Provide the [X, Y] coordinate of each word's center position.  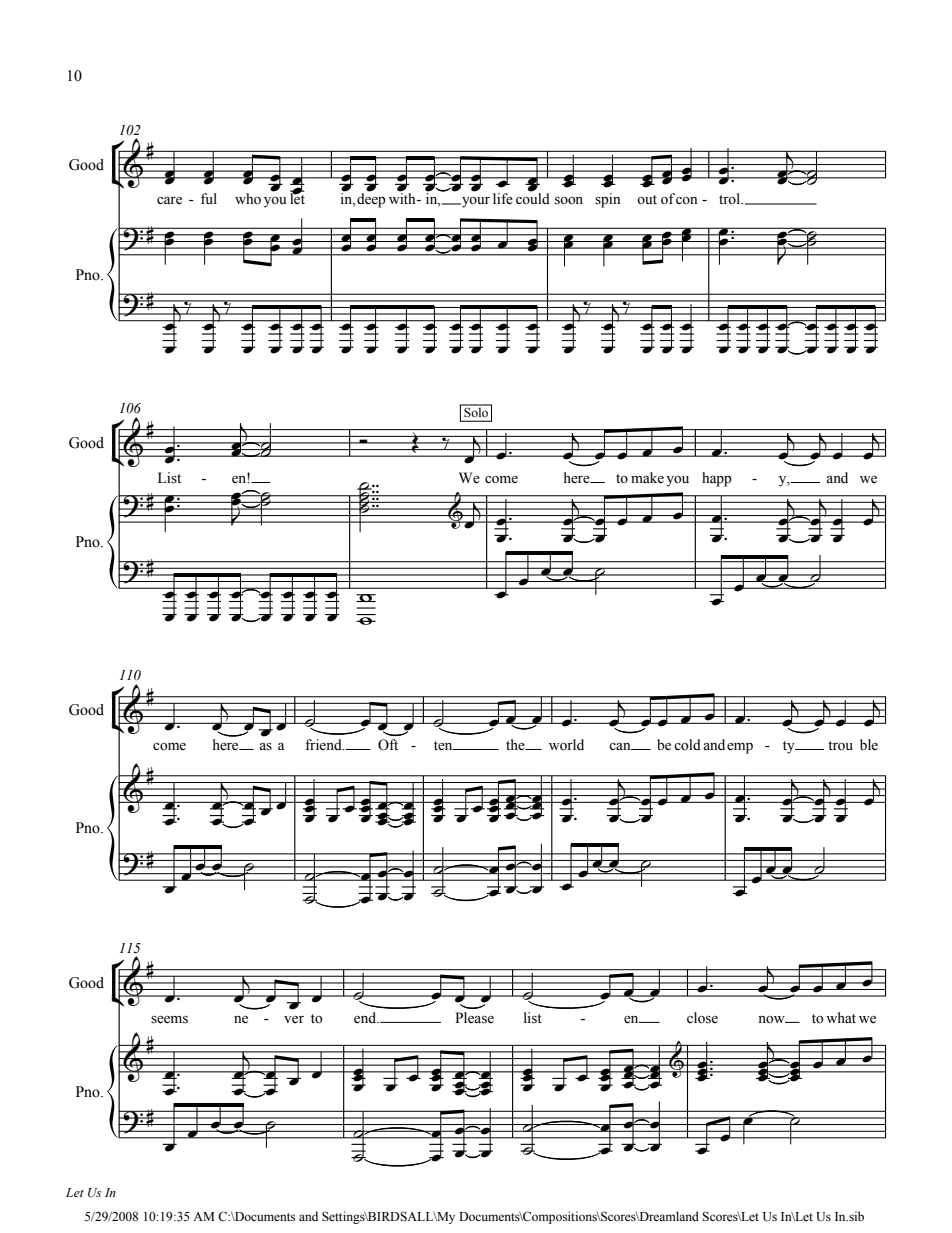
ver [294, 1020]
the [516, 745]
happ [717, 479]
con [686, 200]
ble [869, 745]
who [248, 199]
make [647, 478]
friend [324, 745]
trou [840, 746]
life [503, 199]
